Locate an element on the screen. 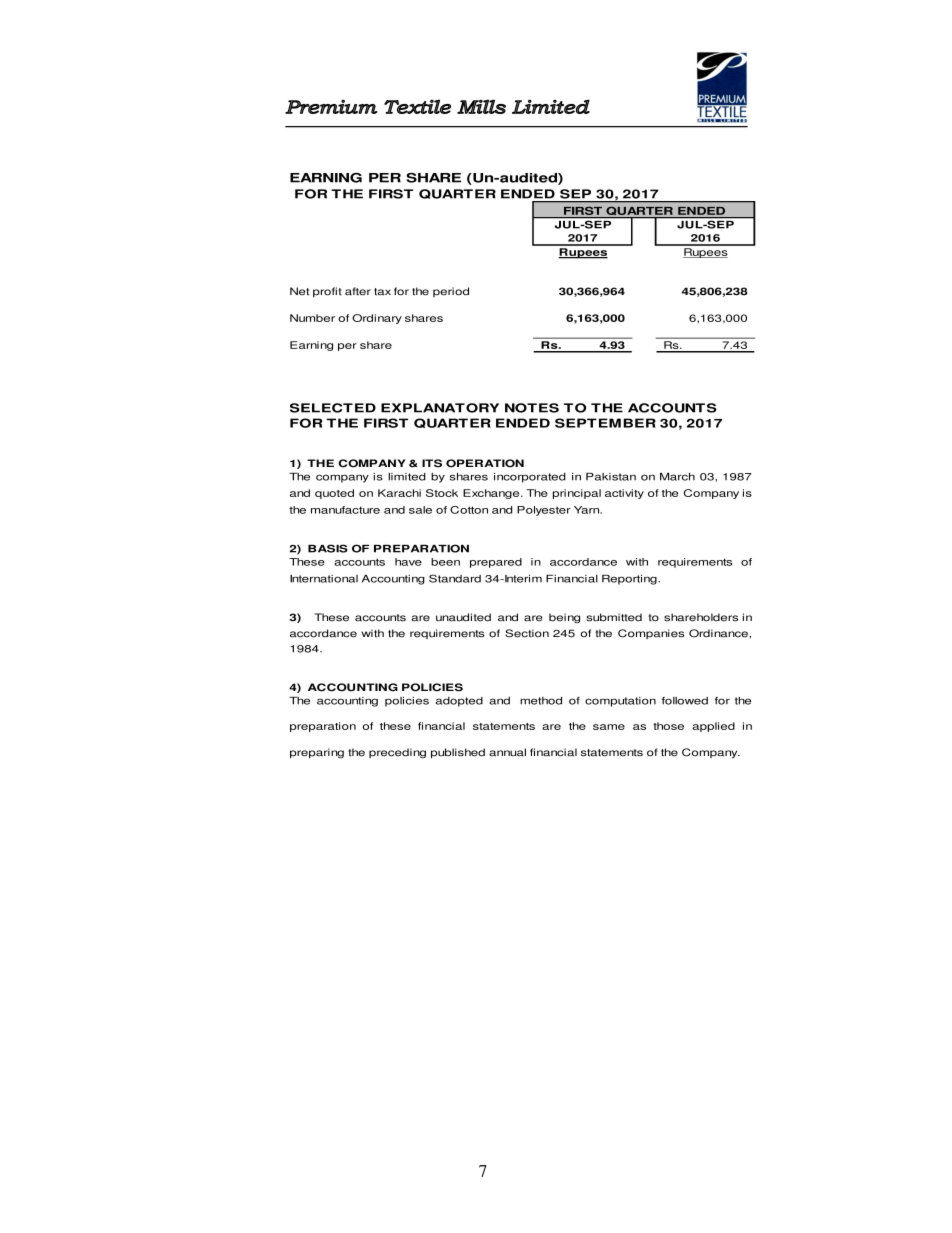  activity is located at coordinates (624, 494).
